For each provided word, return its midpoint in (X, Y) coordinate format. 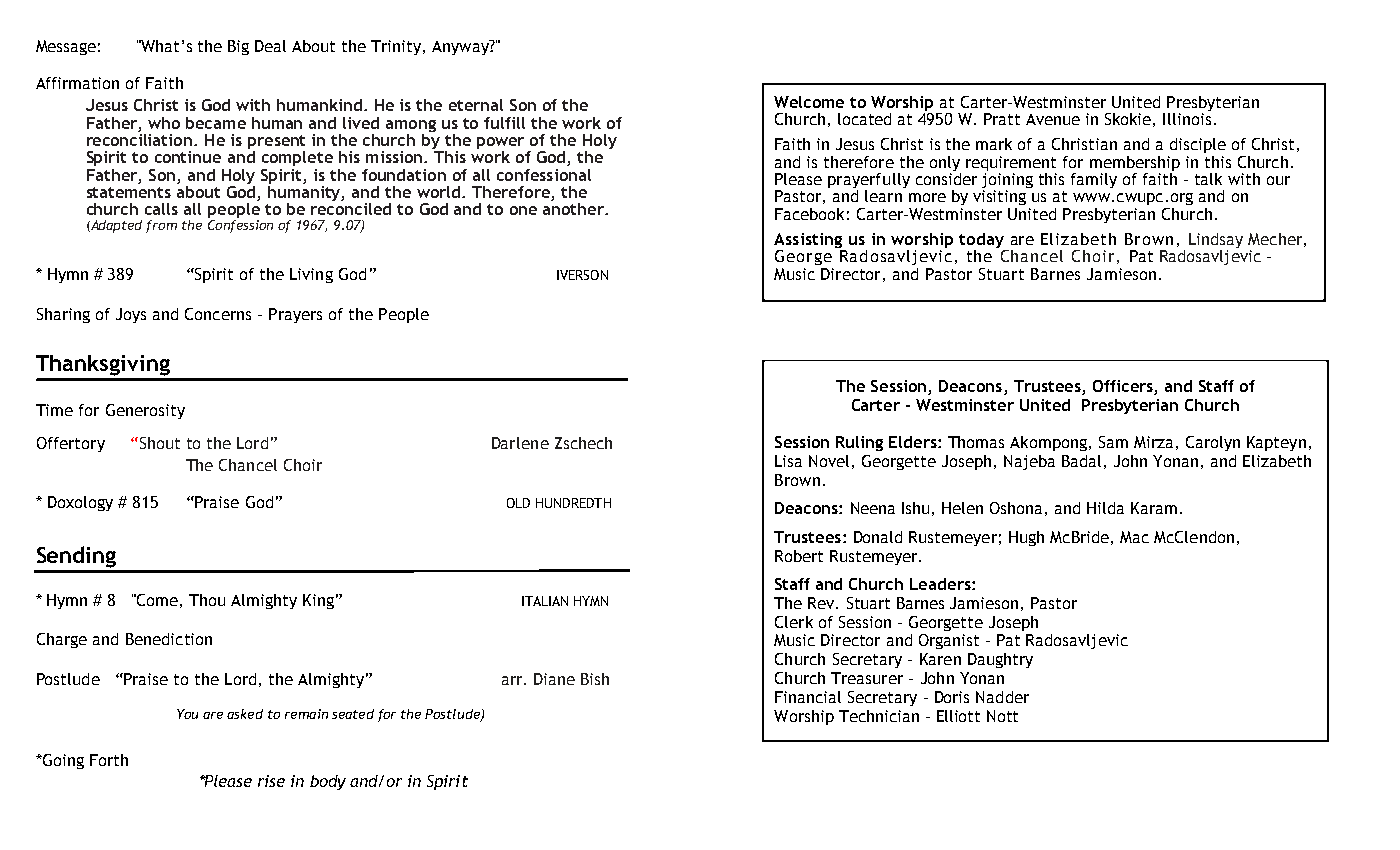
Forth (109, 760)
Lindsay (1216, 242)
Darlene (520, 443)
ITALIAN (545, 601)
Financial (808, 697)
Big (238, 47)
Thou (207, 600)
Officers (1124, 387)
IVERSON (582, 275)
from (161, 226)
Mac (1134, 537)
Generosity (145, 411)
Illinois (1187, 117)
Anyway (461, 47)
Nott (1002, 716)
